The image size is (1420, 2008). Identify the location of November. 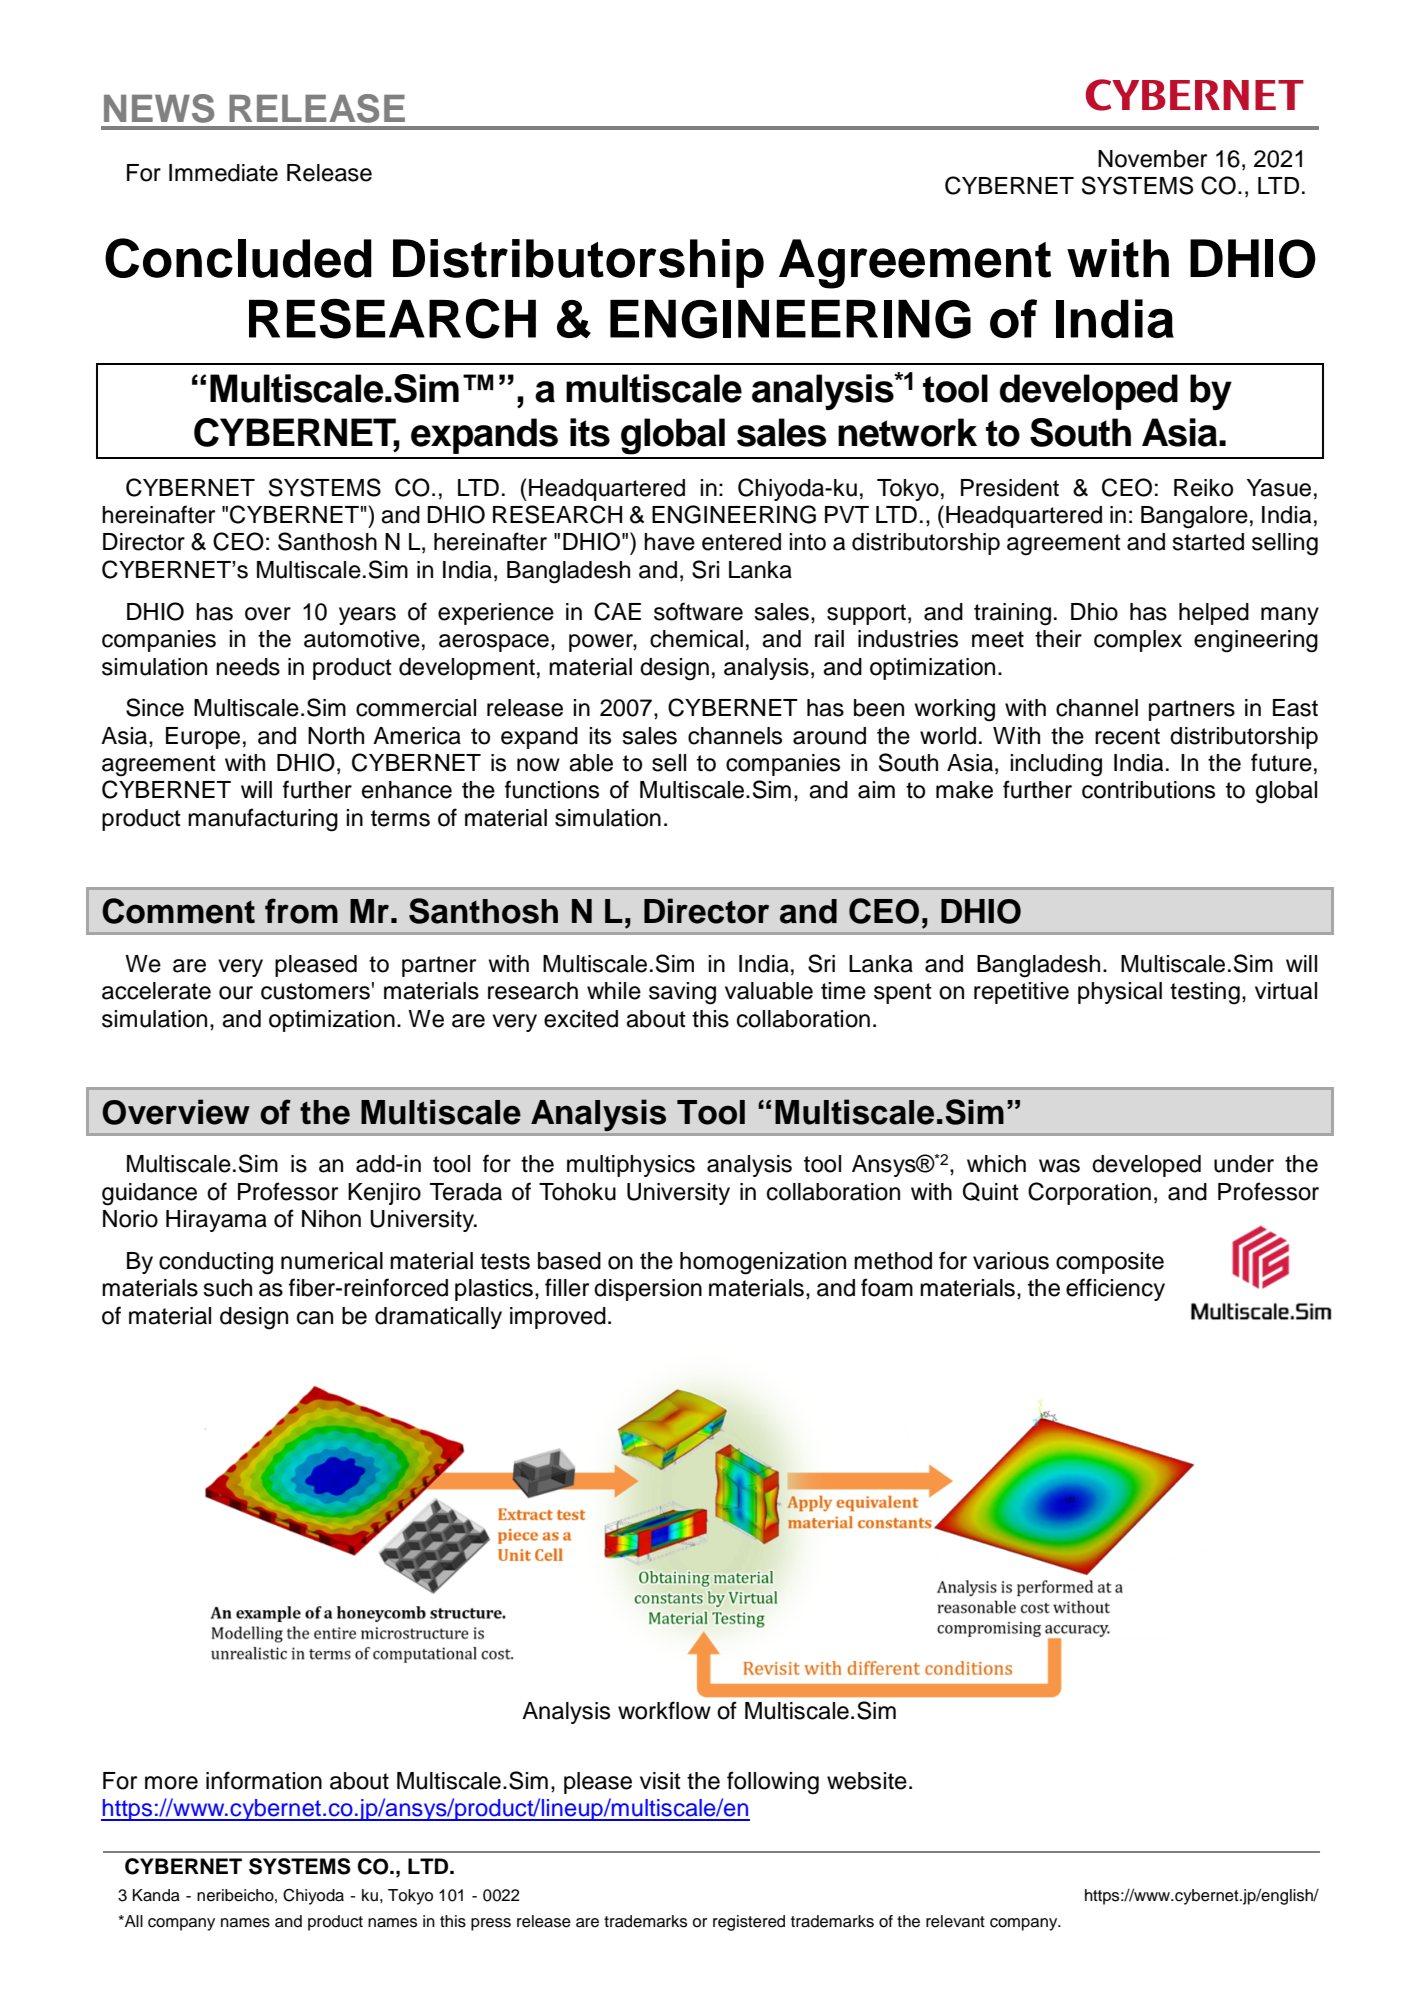
(1152, 159).
